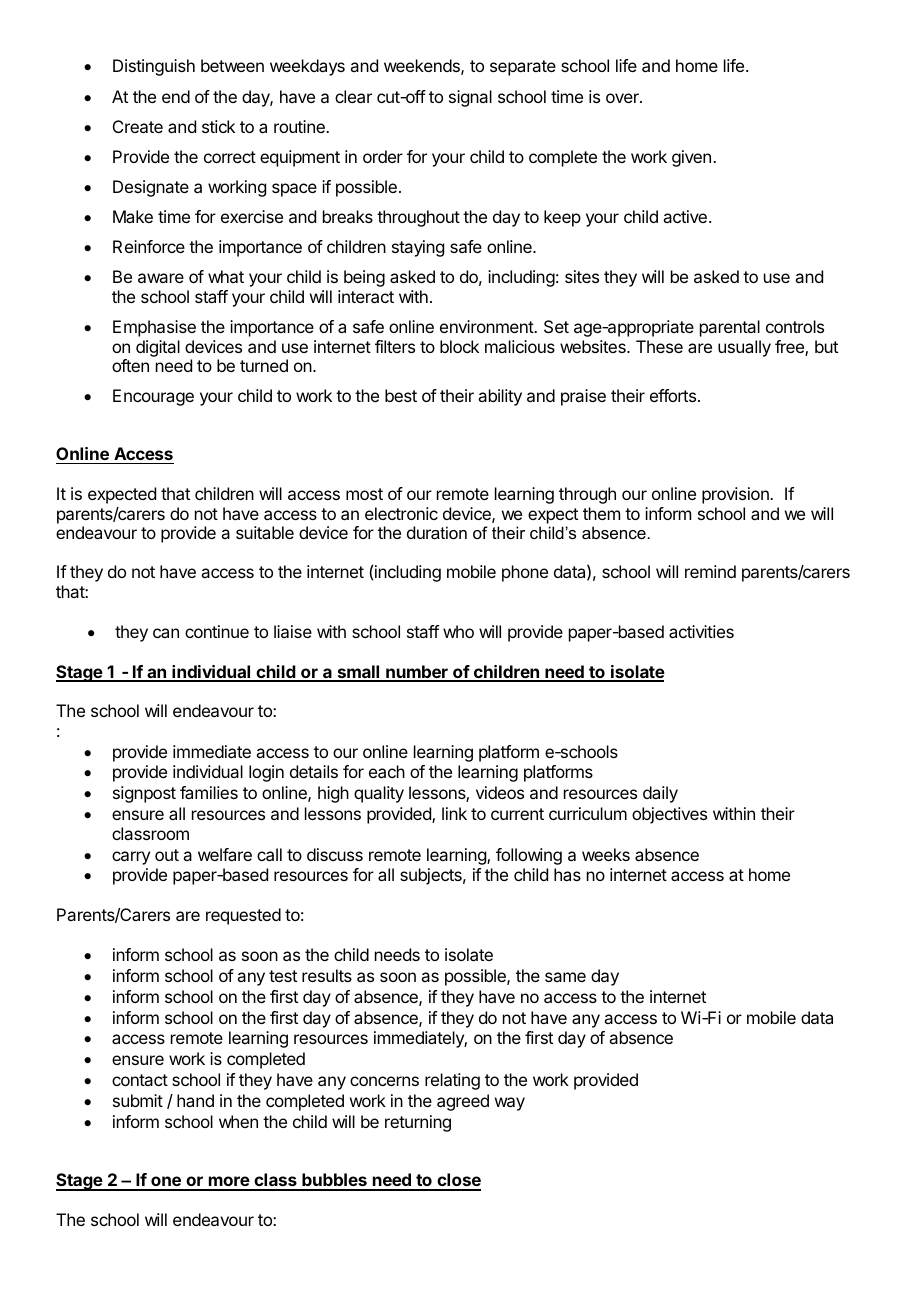 The width and height of the document is (924, 1308). I want to click on requested, so click(243, 916).
